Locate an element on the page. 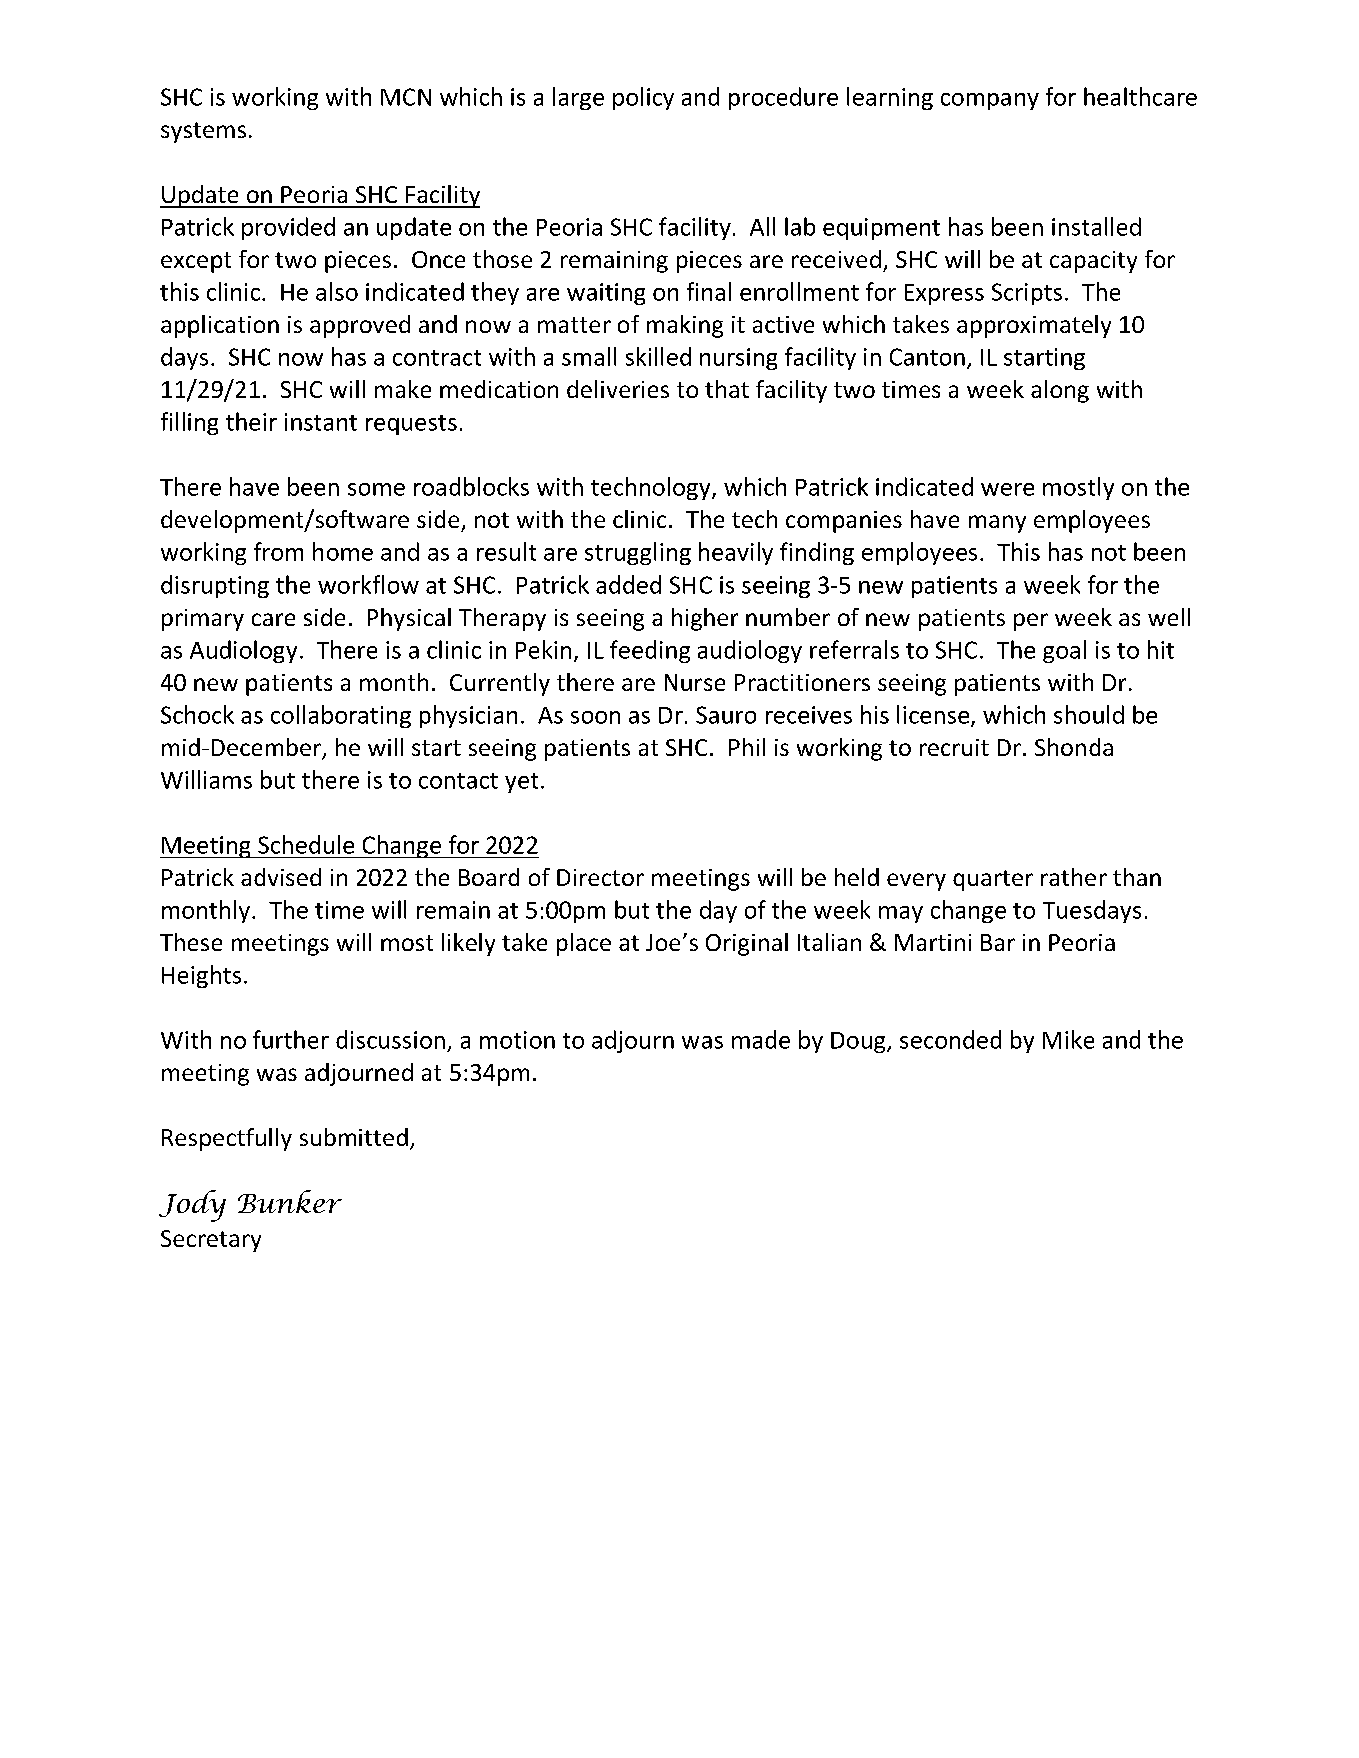 This document has height=1758, width=1359. were is located at coordinates (1007, 489).
